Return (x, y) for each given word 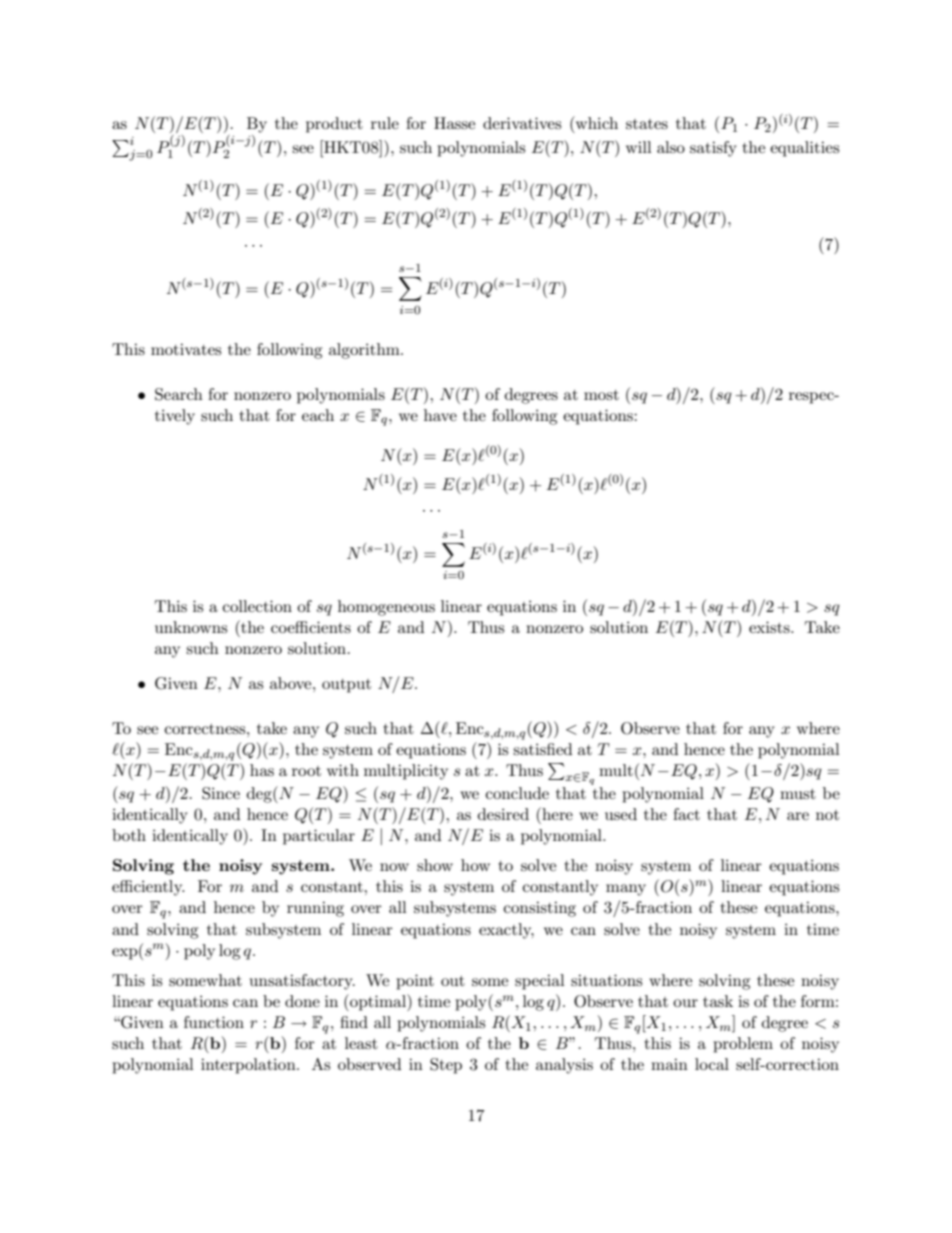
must (798, 794)
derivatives (522, 123)
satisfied (542, 749)
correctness (206, 729)
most (601, 395)
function (214, 1022)
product (334, 125)
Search (179, 394)
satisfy (713, 149)
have (440, 415)
